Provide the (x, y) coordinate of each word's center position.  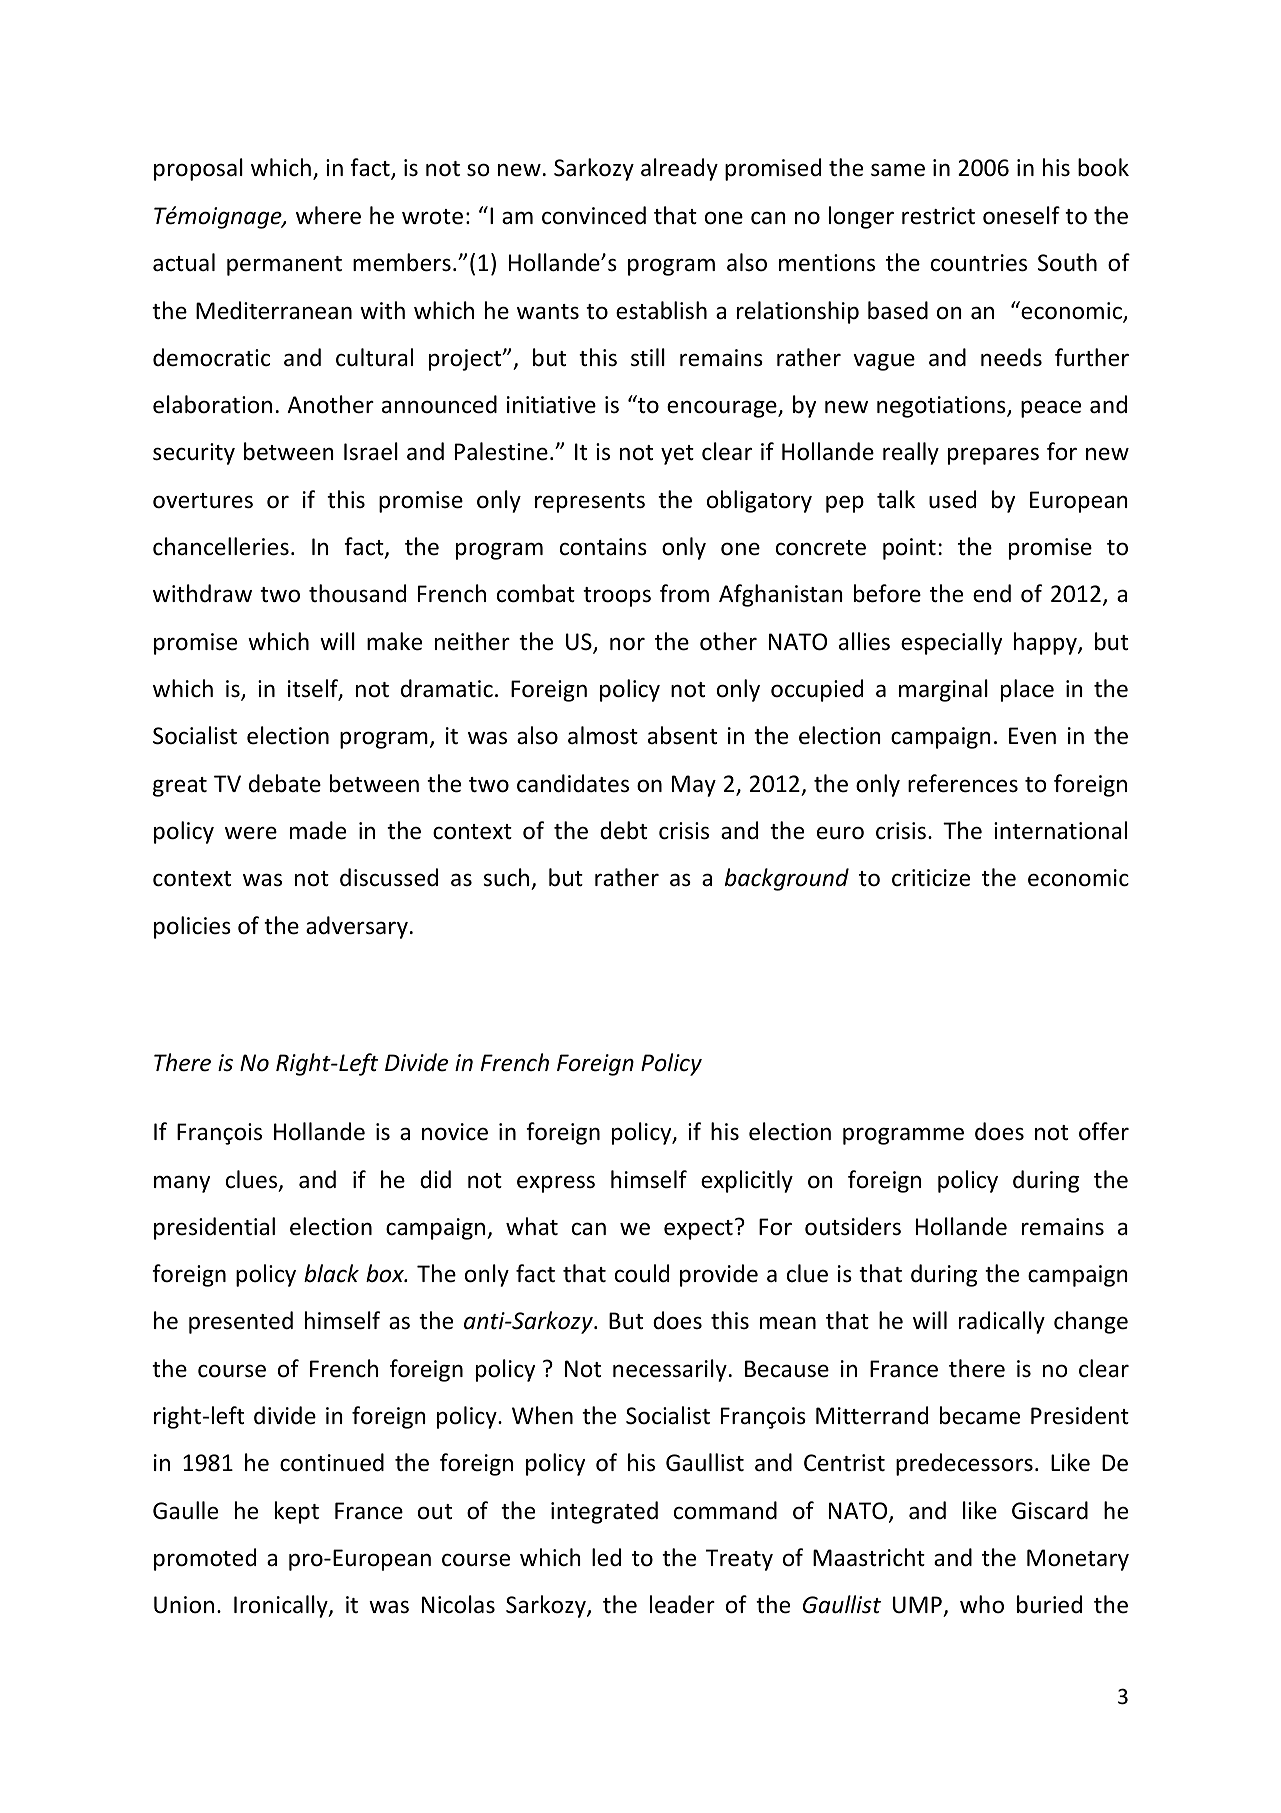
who (982, 1604)
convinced (594, 215)
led (606, 1557)
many (182, 1184)
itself (314, 689)
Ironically (282, 1606)
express (556, 1184)
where (328, 215)
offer (1104, 1131)
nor (627, 644)
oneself (1021, 215)
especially (951, 643)
